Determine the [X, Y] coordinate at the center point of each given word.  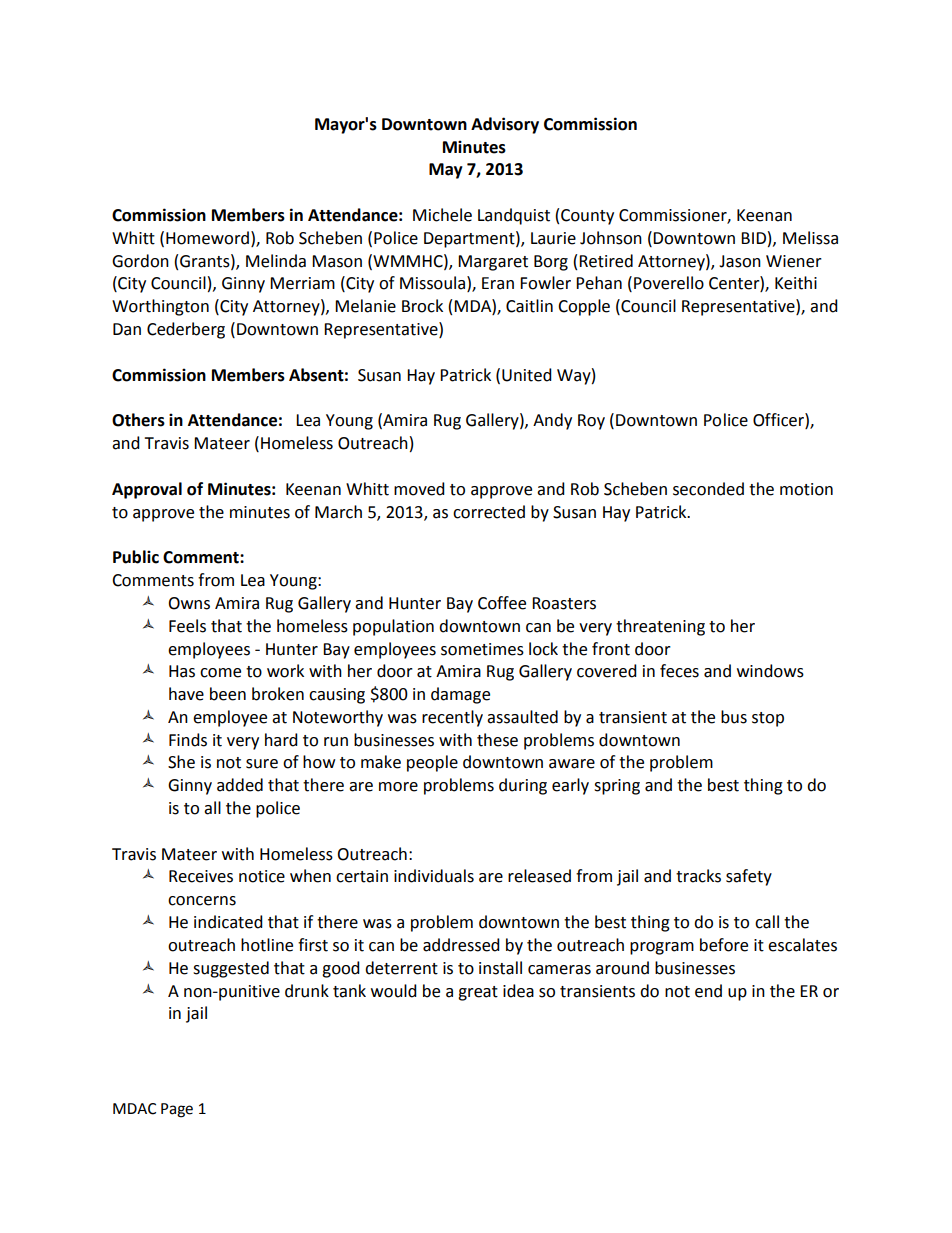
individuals [434, 876]
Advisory [505, 125]
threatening [660, 627]
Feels [187, 626]
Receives [201, 876]
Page [177, 1110]
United [527, 375]
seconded [708, 489]
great [478, 993]
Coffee [502, 603]
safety [749, 877]
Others [138, 420]
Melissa [810, 238]
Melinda [276, 261]
